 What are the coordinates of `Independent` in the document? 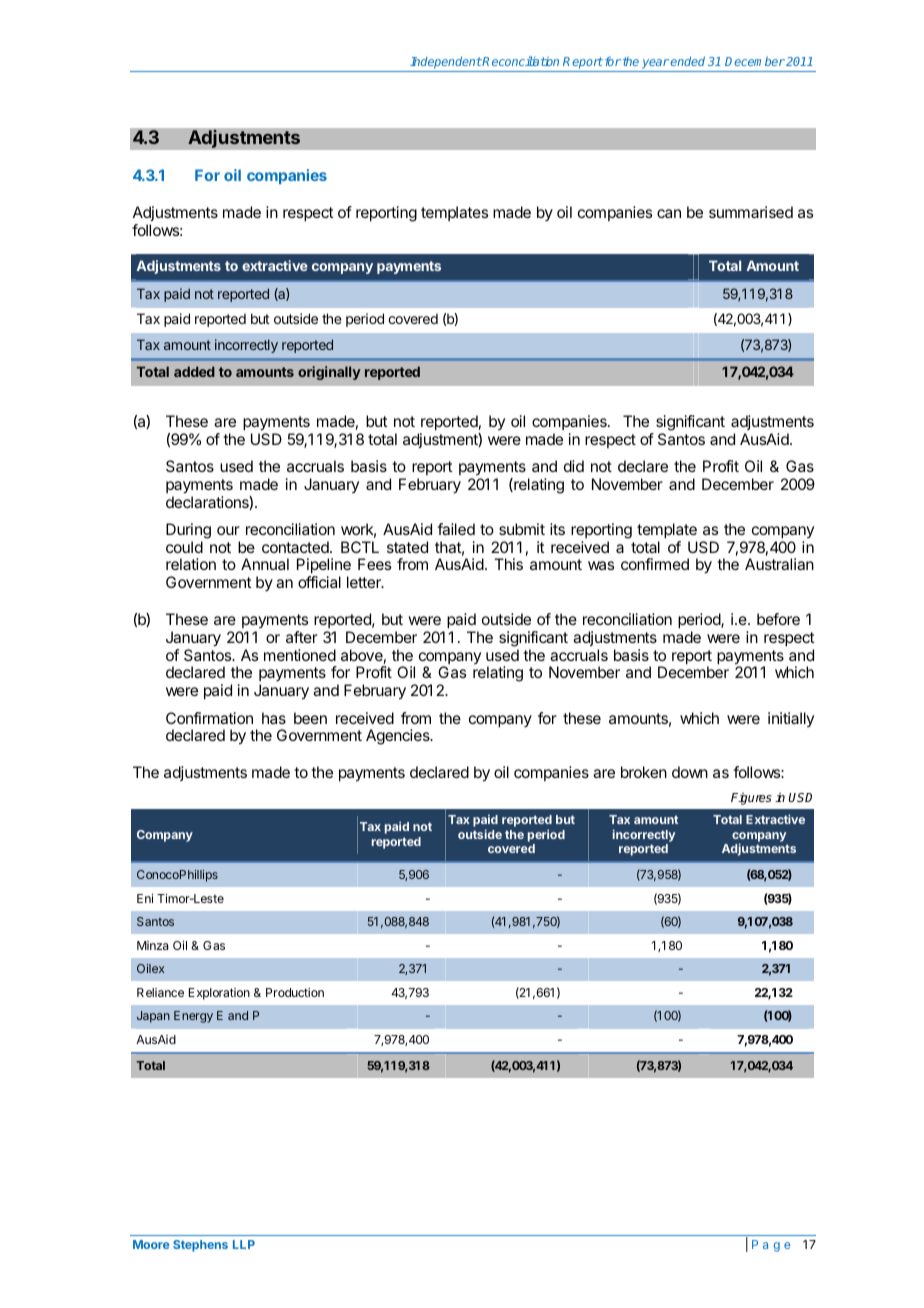 It's located at (446, 63).
